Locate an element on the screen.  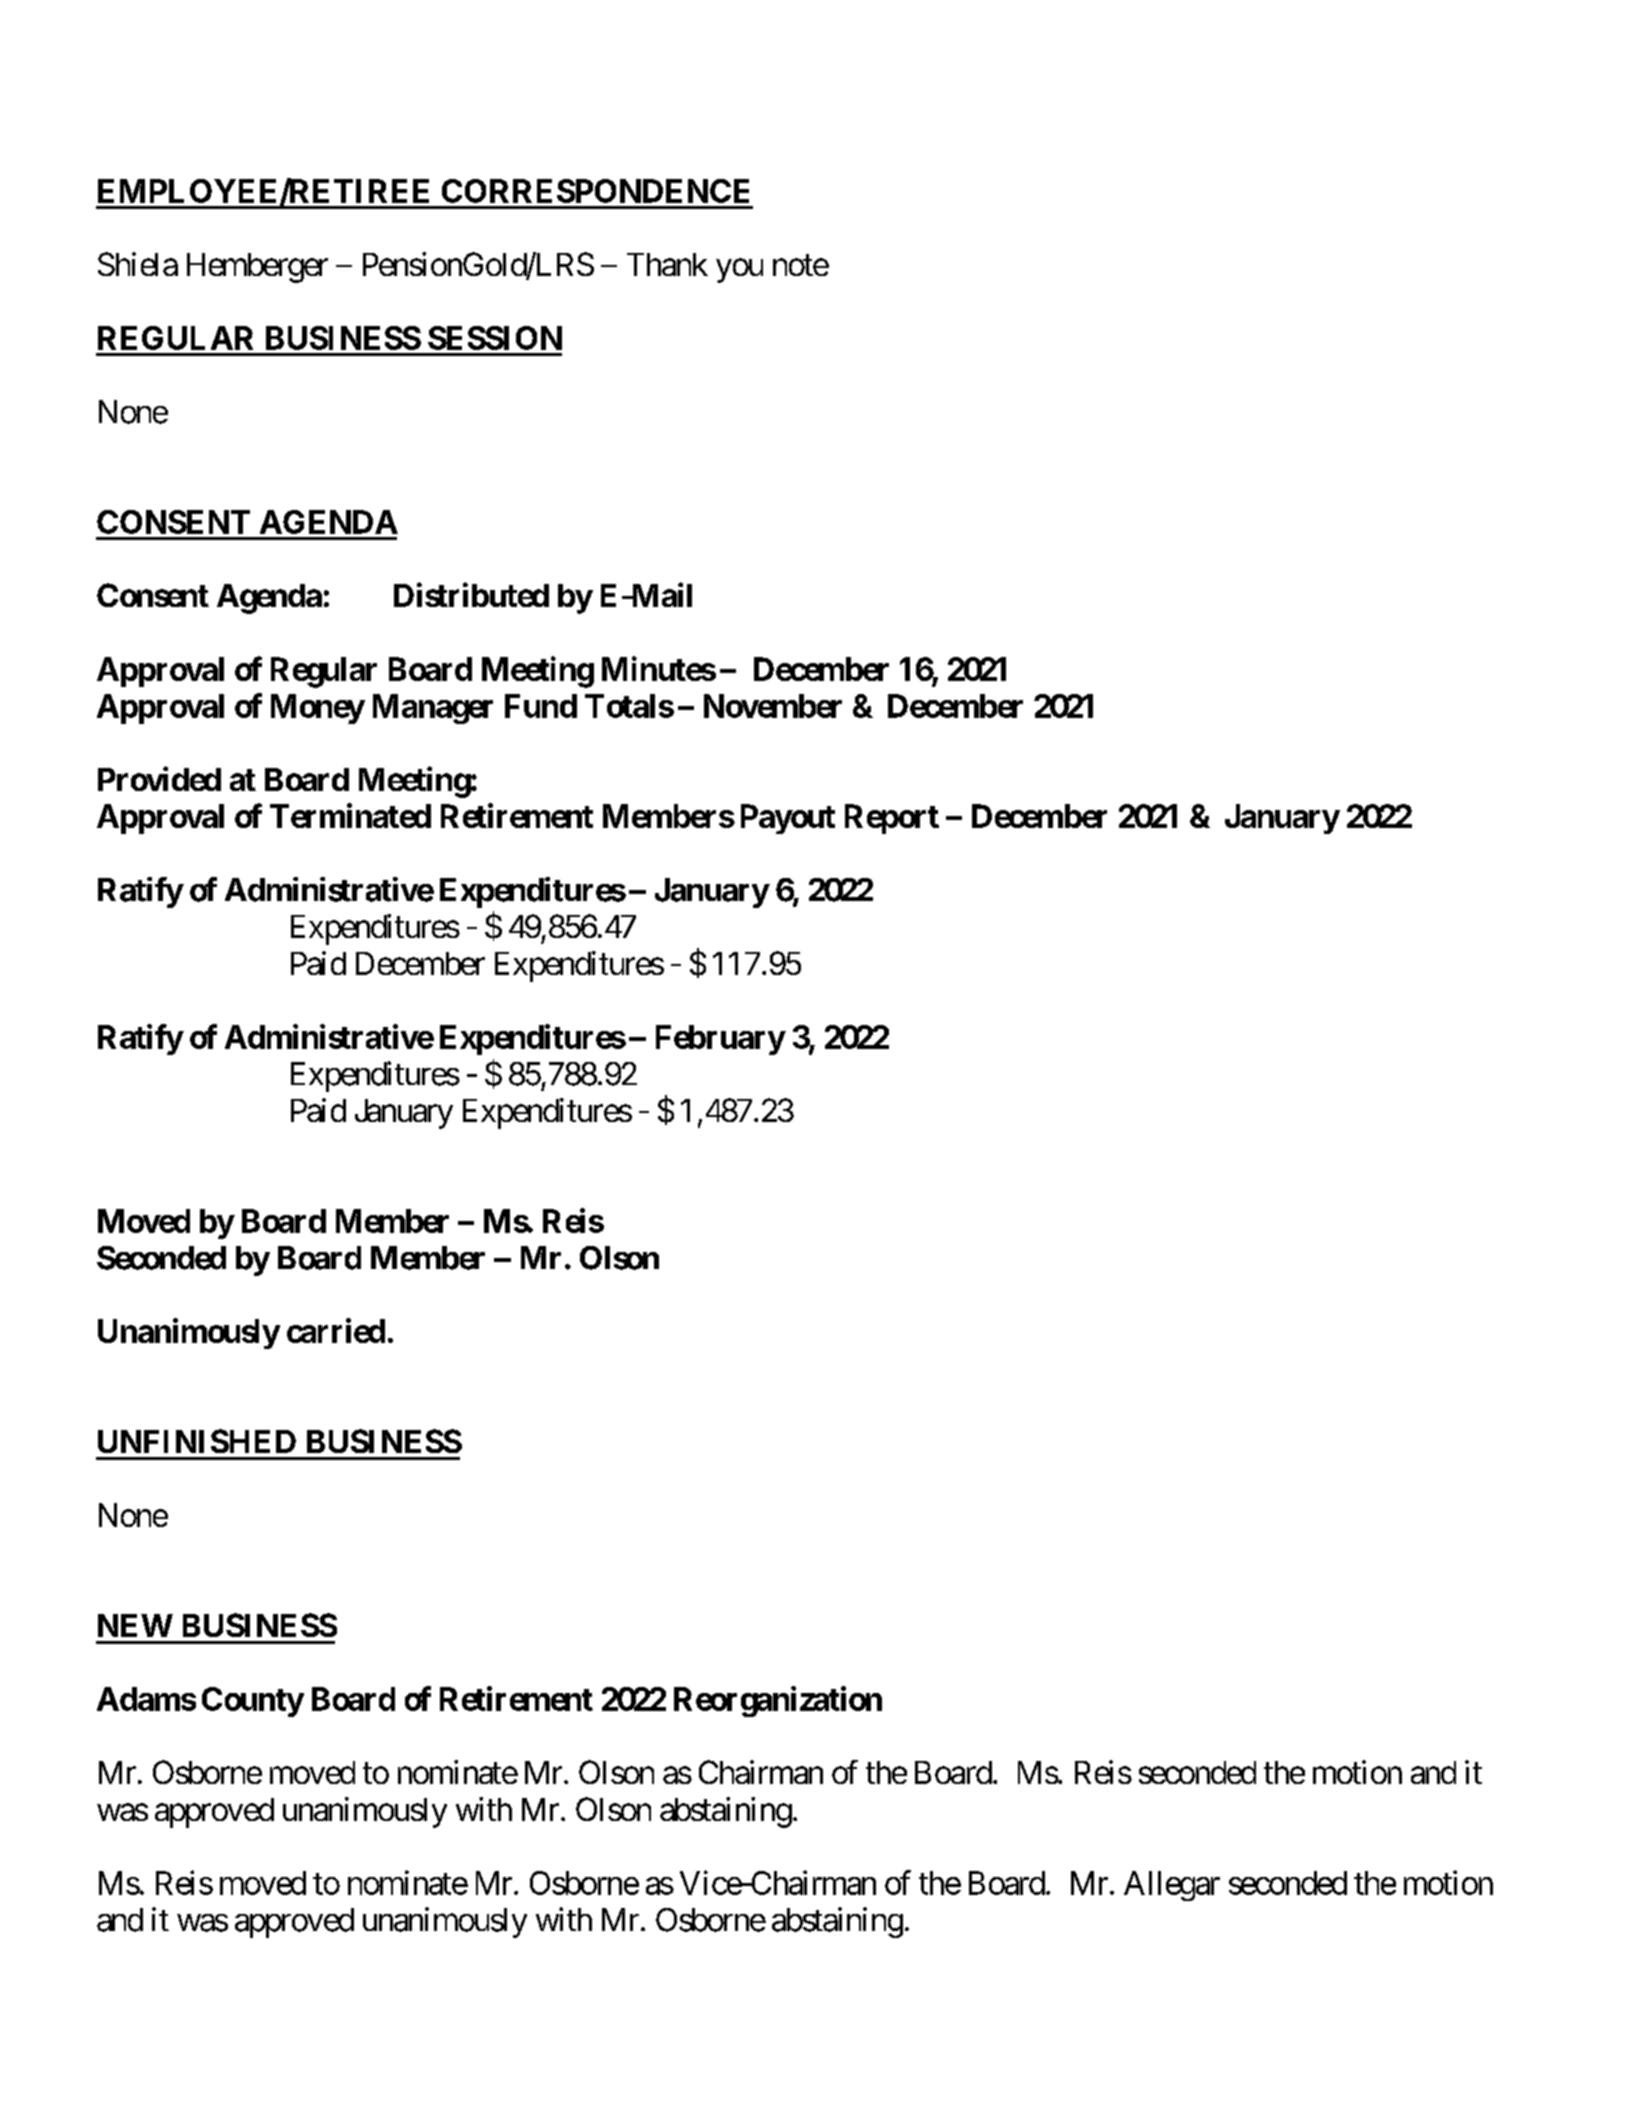
carried is located at coordinates (336, 1330).
